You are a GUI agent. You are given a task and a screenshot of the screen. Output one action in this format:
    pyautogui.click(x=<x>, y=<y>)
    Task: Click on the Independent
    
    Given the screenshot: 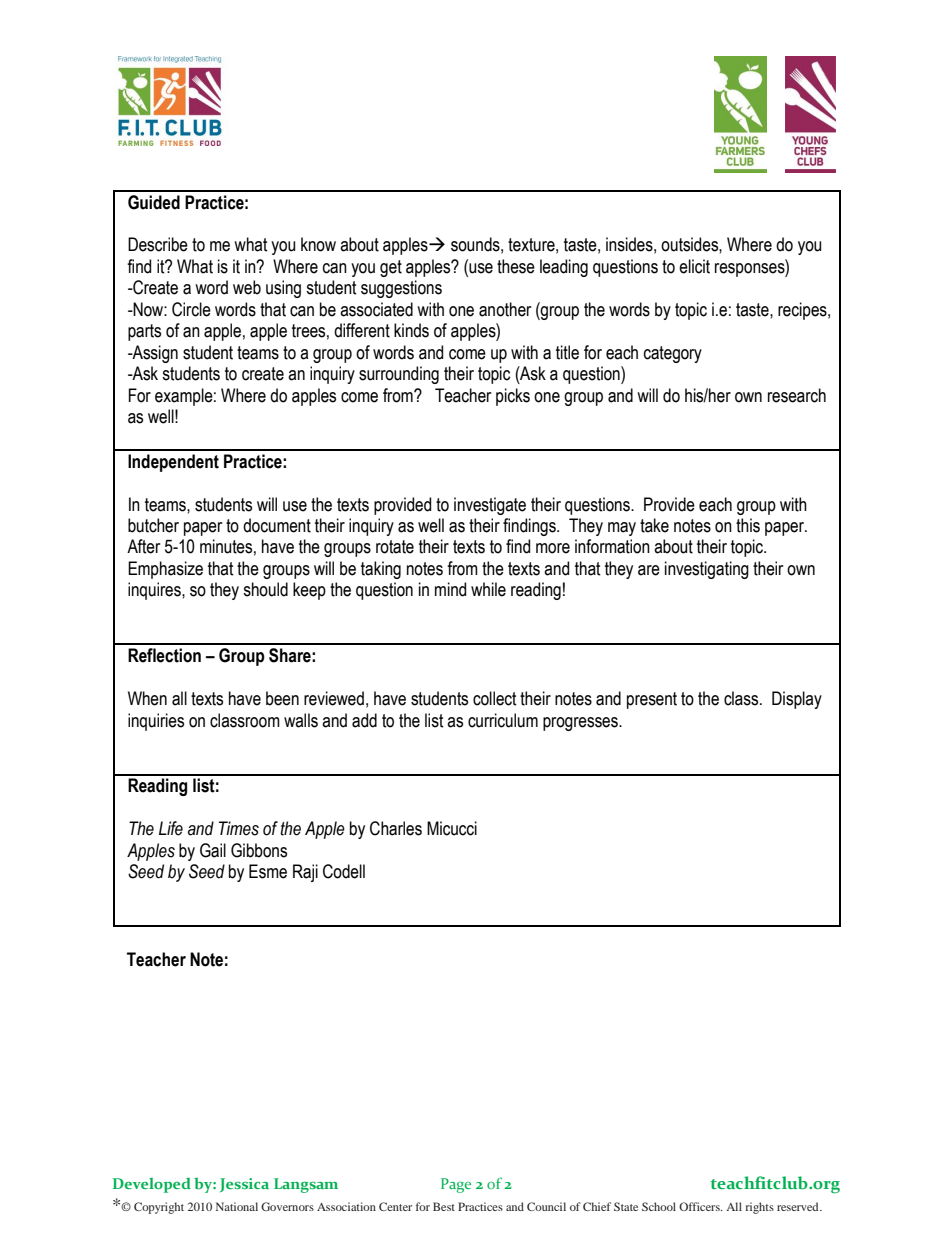 What is the action you would take?
    pyautogui.click(x=173, y=463)
